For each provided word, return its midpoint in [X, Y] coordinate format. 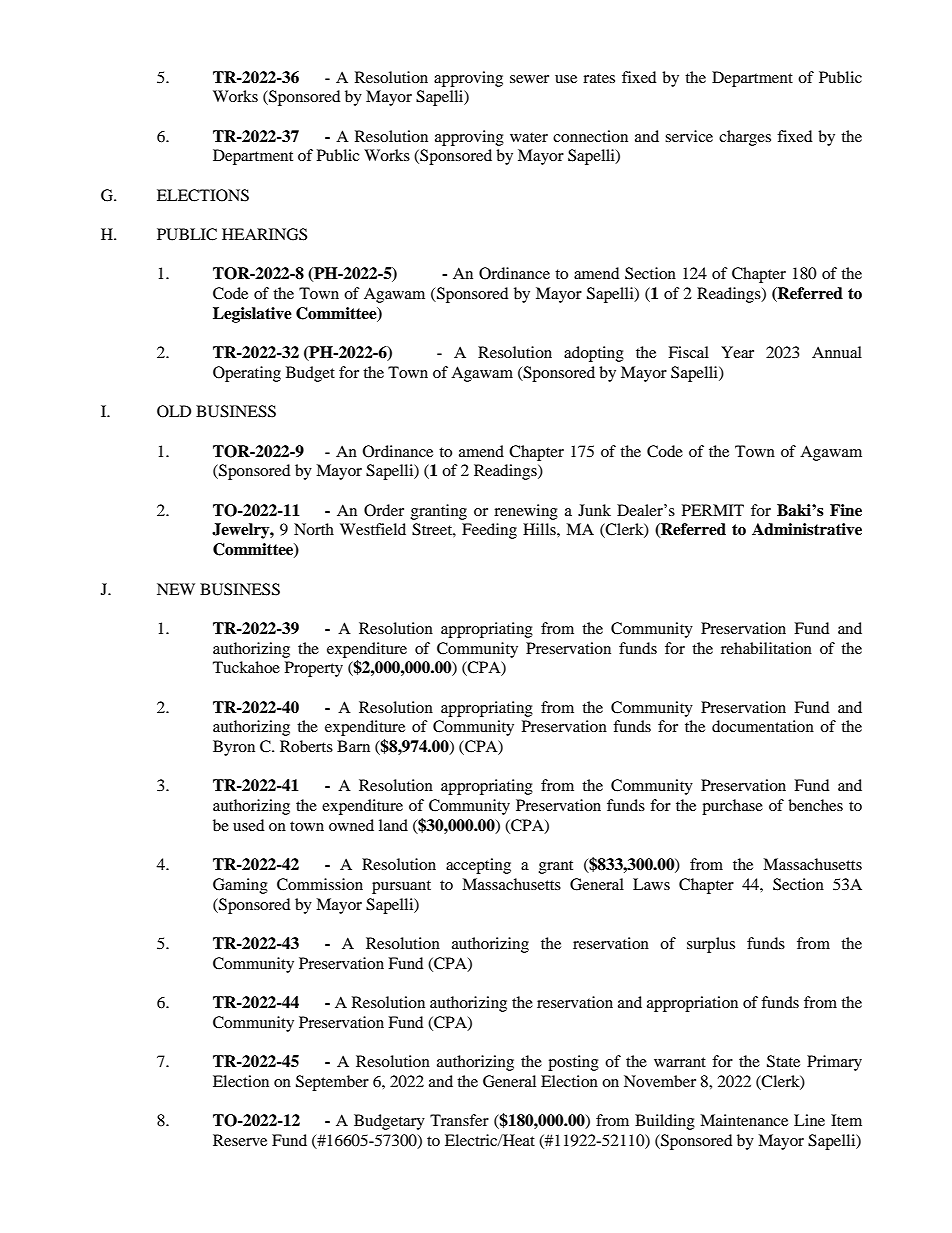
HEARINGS [264, 234]
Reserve [240, 1140]
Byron [234, 748]
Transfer [459, 1120]
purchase [732, 807]
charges [745, 138]
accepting [478, 866]
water [529, 137]
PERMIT [713, 510]
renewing [526, 512]
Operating [247, 374]
